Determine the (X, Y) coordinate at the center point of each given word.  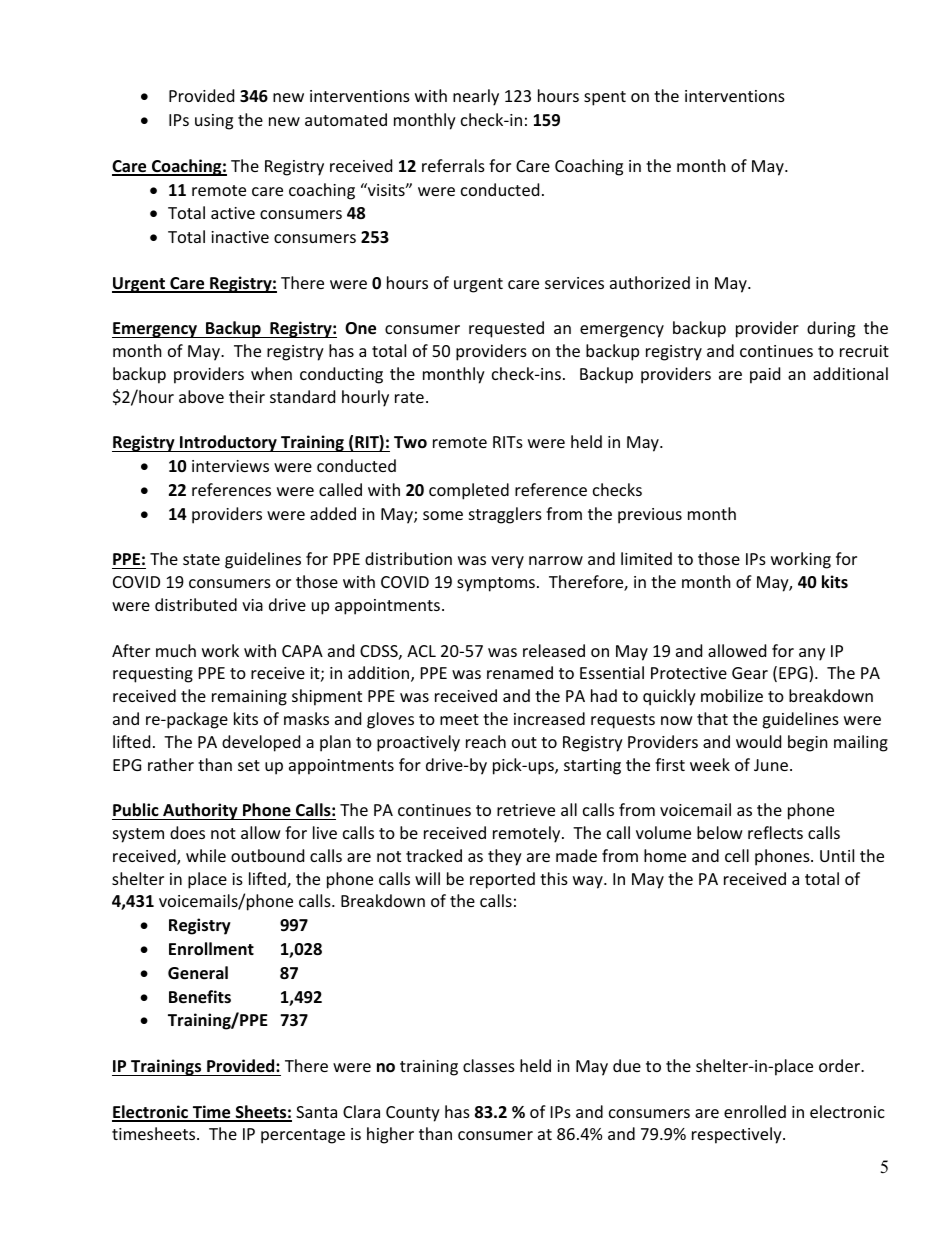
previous (650, 516)
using (214, 122)
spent (605, 98)
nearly (476, 97)
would (758, 741)
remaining (249, 698)
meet (459, 719)
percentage (303, 1136)
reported (502, 880)
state (201, 559)
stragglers (505, 515)
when (271, 373)
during (831, 329)
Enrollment (211, 949)
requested (506, 329)
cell (737, 855)
